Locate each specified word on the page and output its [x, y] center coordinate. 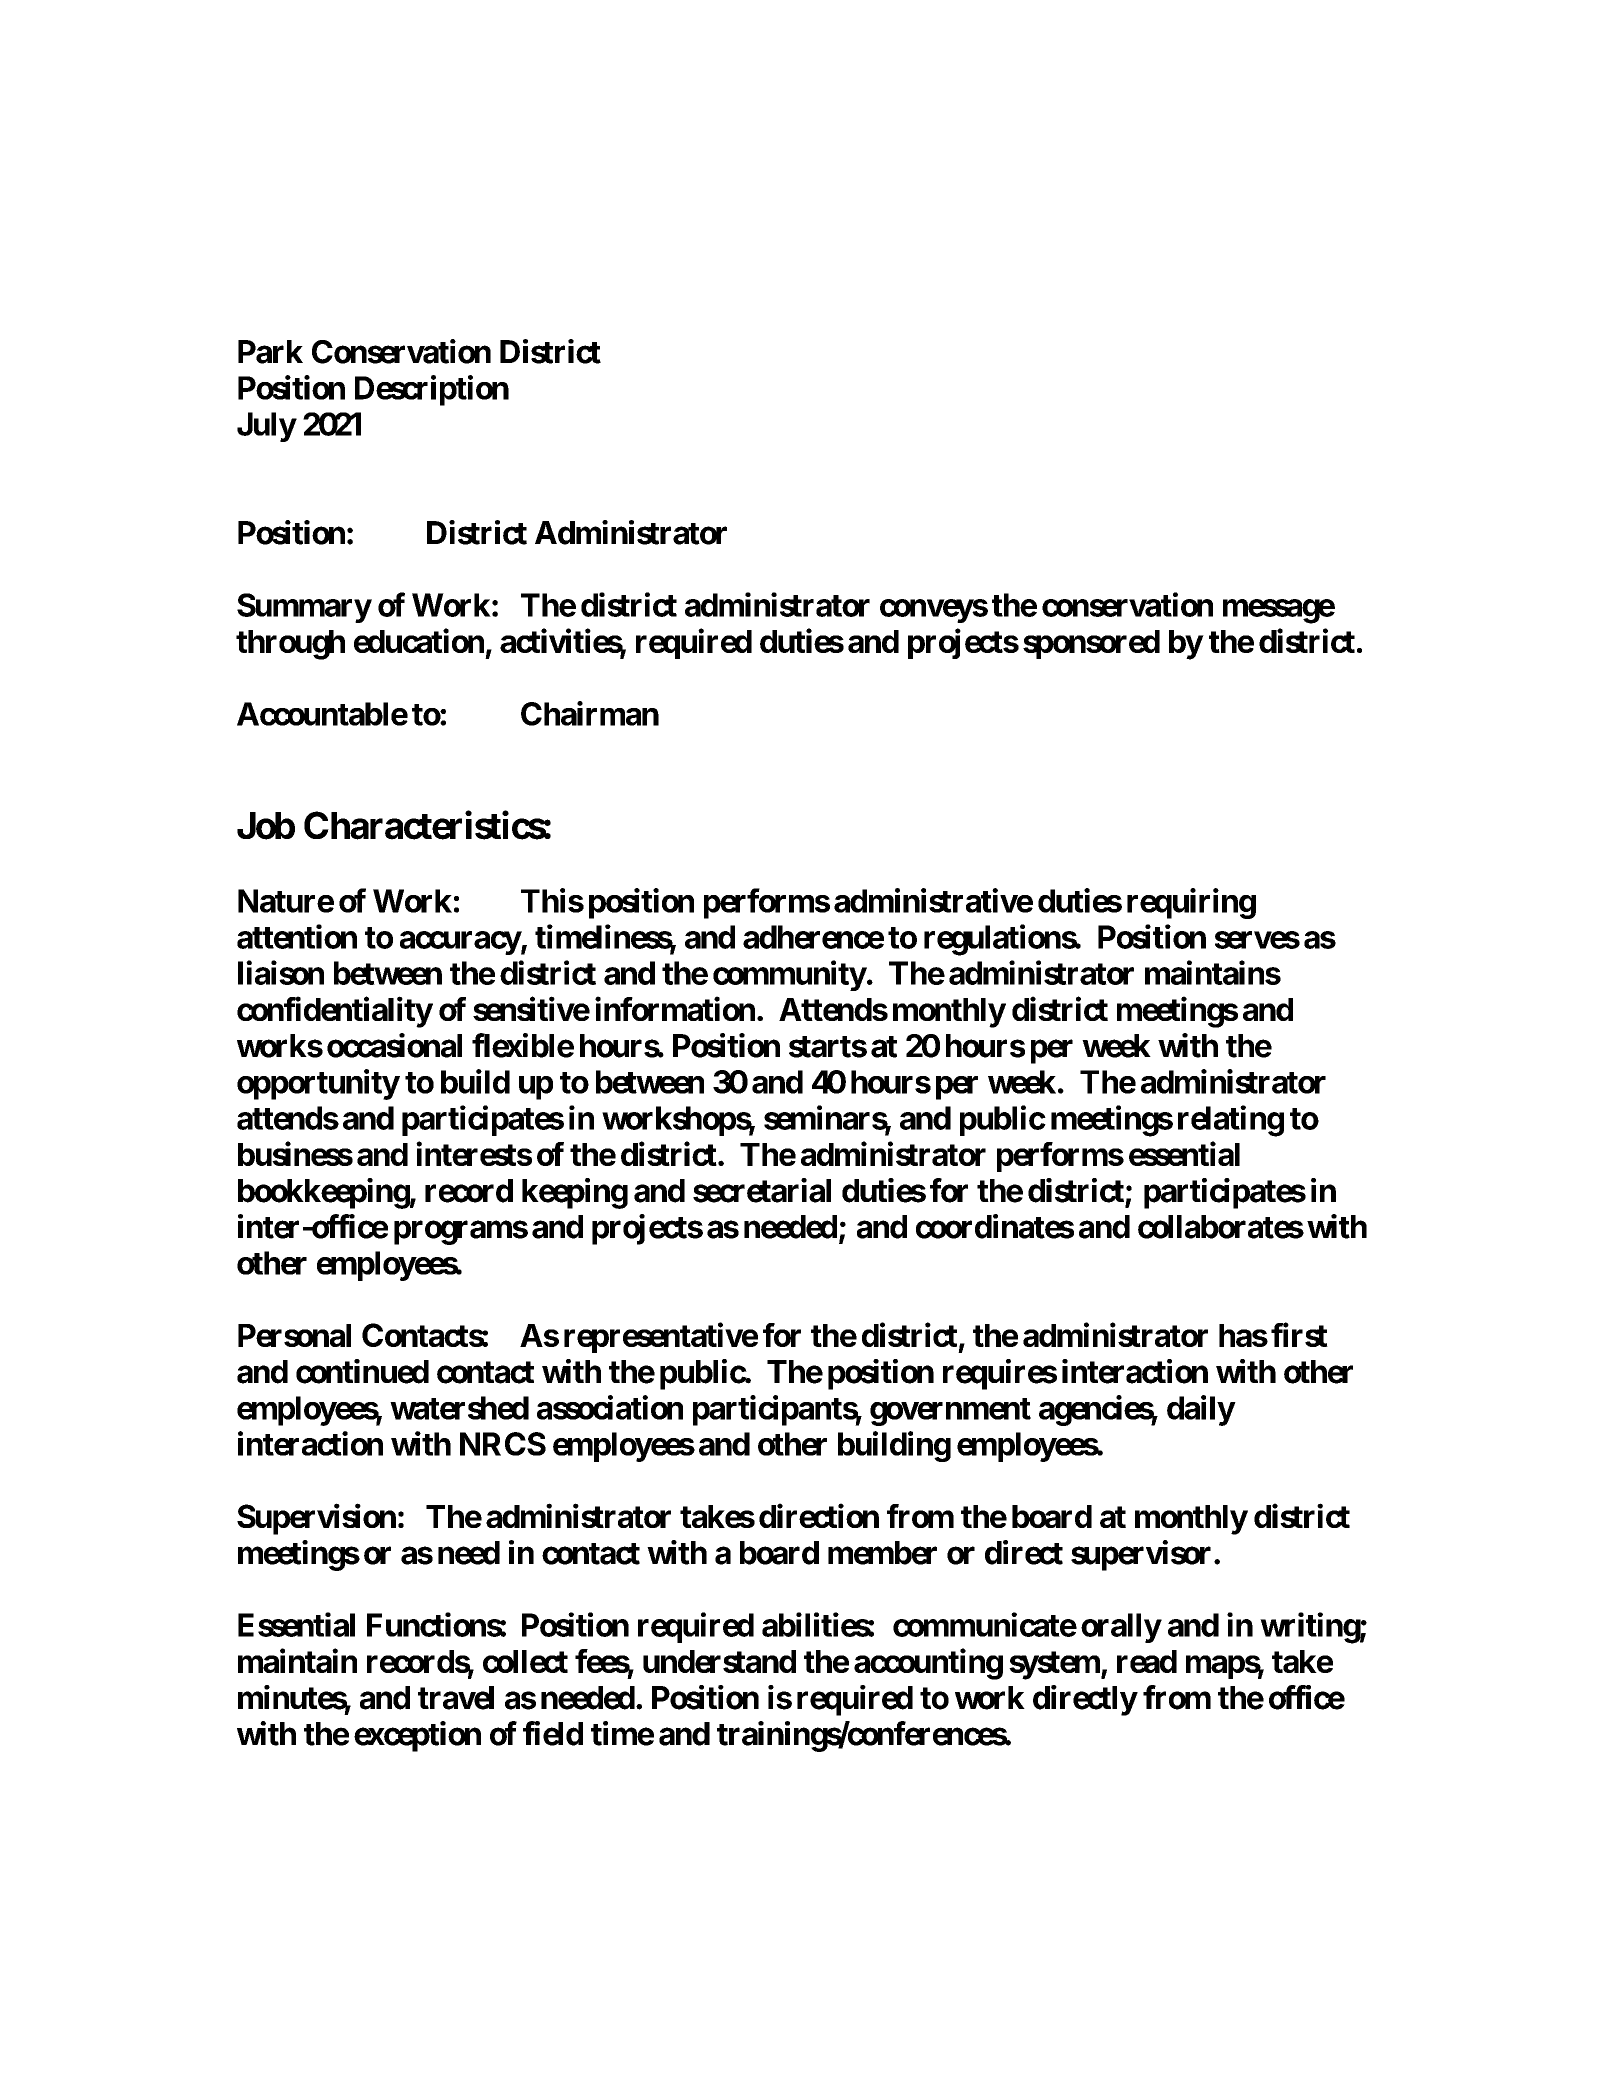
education [419, 641]
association [610, 1407]
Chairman [590, 713]
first [1299, 1335]
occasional [394, 1045]
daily [1201, 1410]
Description [432, 390]
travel [456, 1698]
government [950, 1412]
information [675, 1009]
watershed [459, 1408]
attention [297, 936]
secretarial [762, 1190]
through [290, 645]
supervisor [1141, 1555]
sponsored [1091, 644]
